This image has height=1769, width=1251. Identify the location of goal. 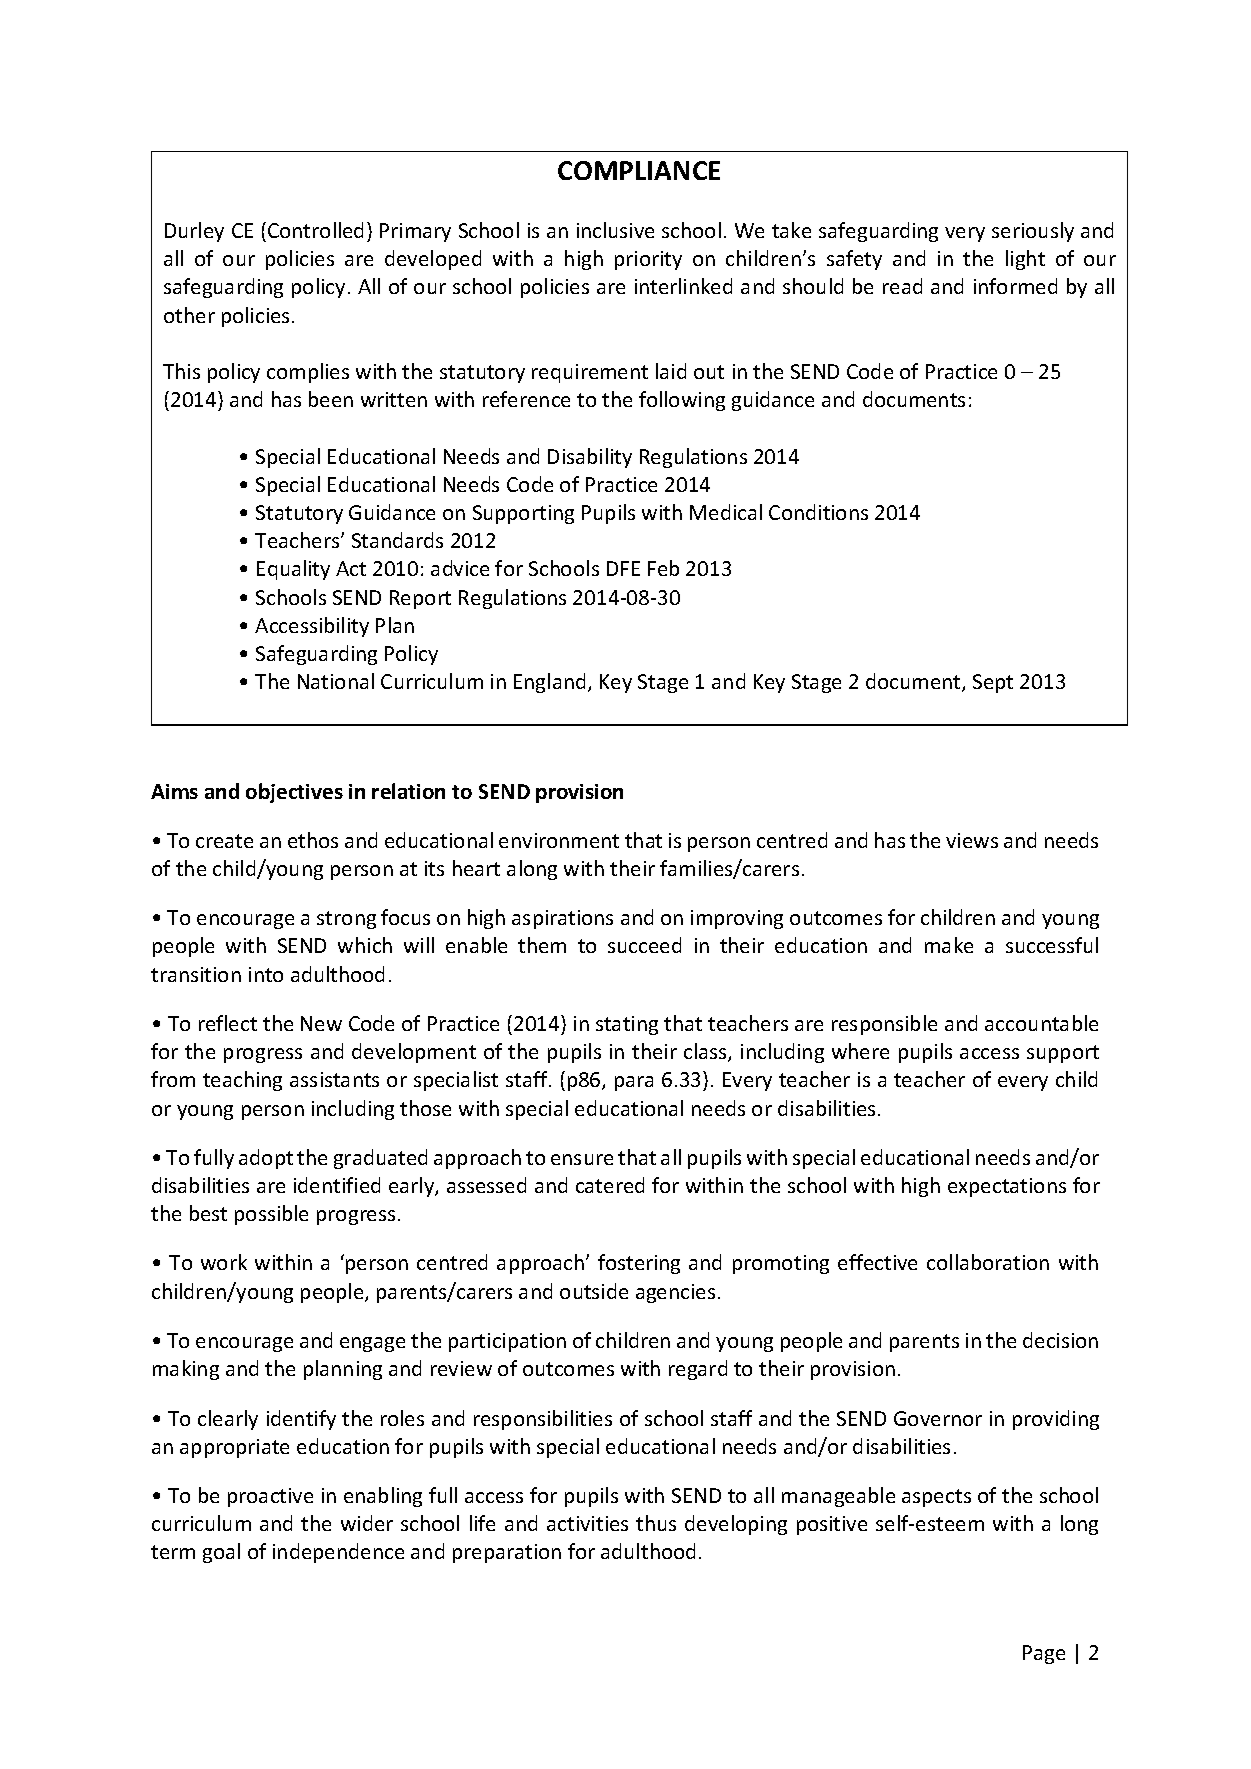
(221, 1553).
